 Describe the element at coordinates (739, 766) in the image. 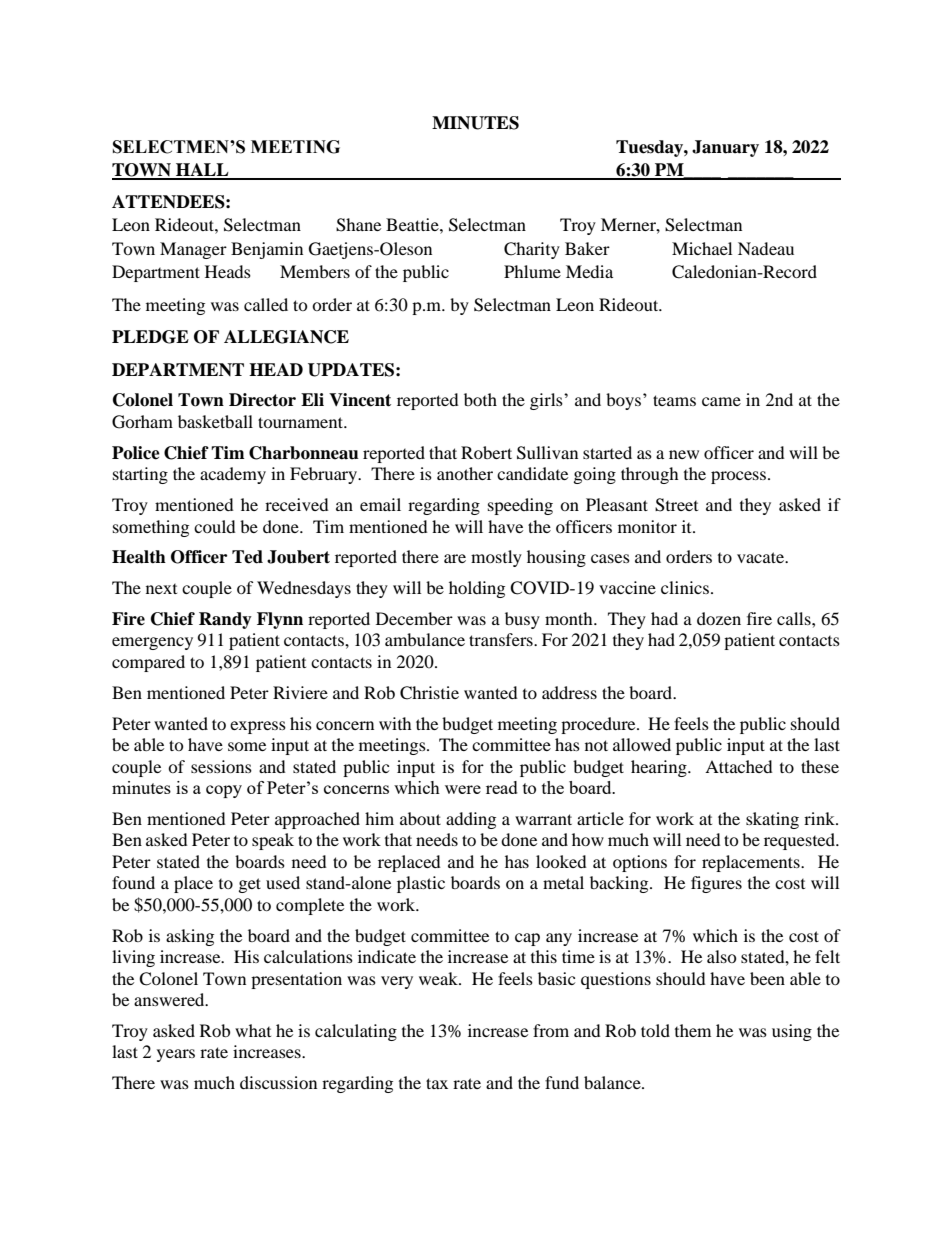

I see `Attached` at that location.
